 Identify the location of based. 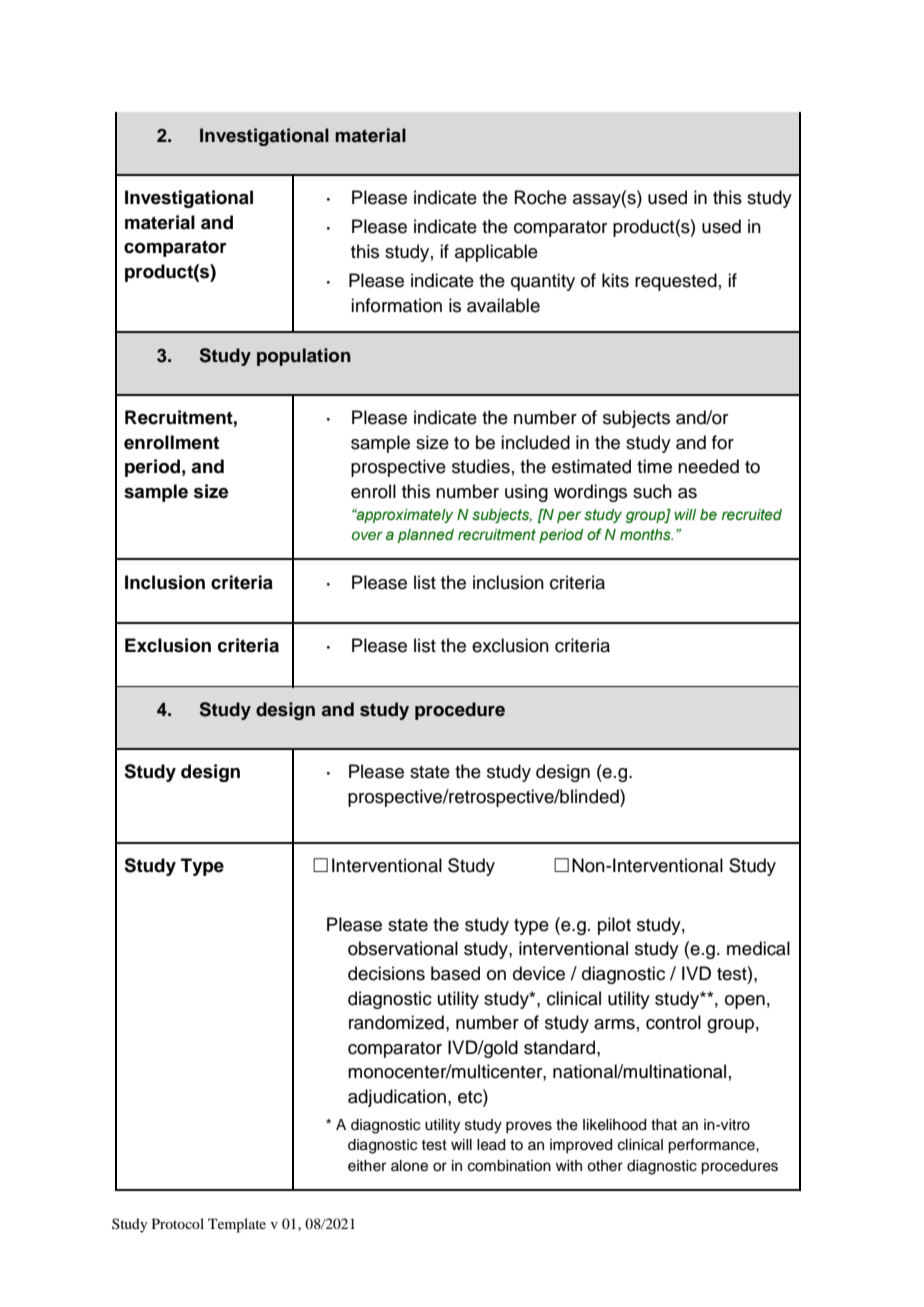
(455, 973).
